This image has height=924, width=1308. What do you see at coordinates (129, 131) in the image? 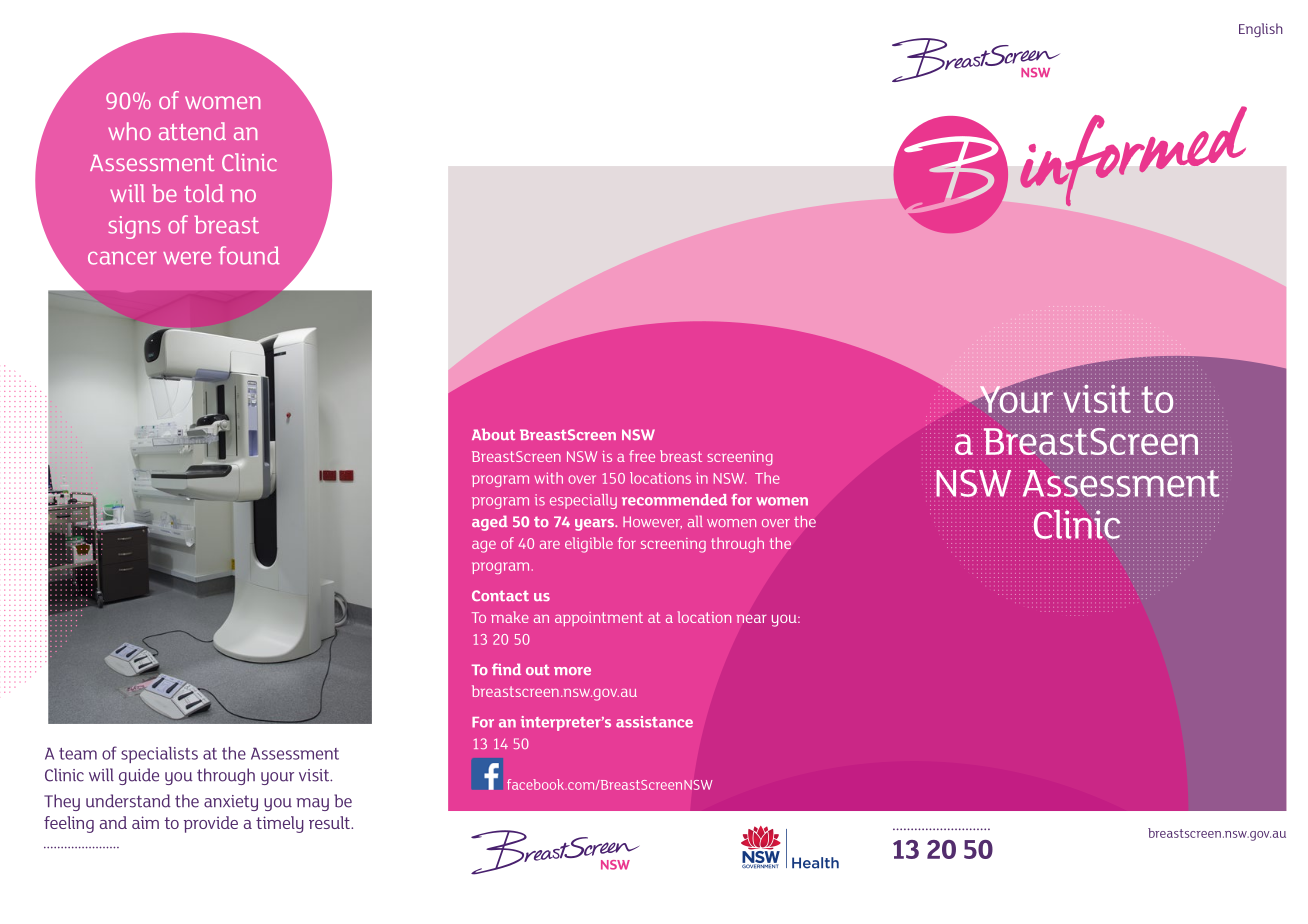
I see `who` at bounding box center [129, 131].
